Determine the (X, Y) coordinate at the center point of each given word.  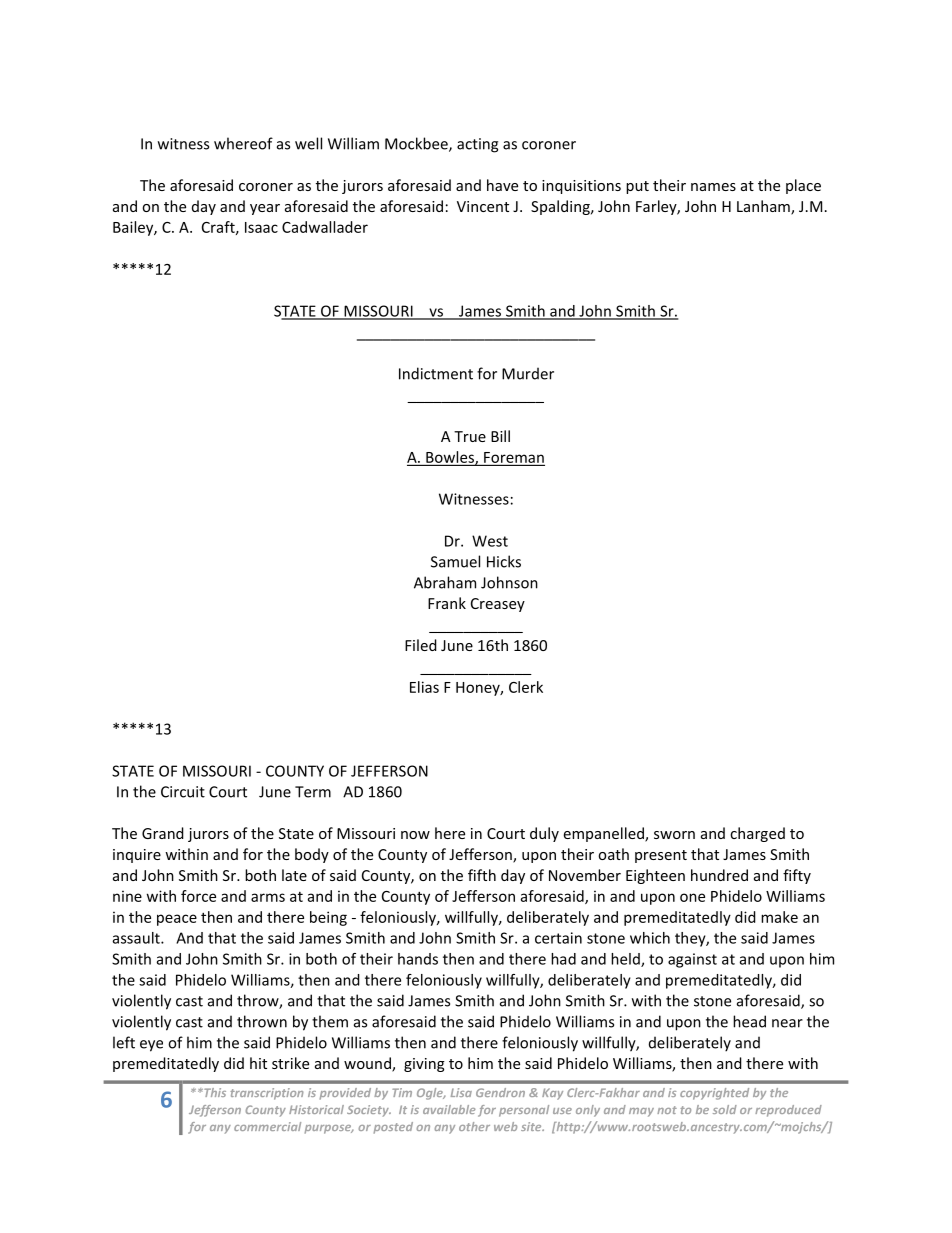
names (713, 187)
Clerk (526, 687)
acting (477, 145)
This (214, 1092)
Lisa (461, 1092)
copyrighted (714, 1094)
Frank (447, 603)
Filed (421, 645)
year (265, 209)
